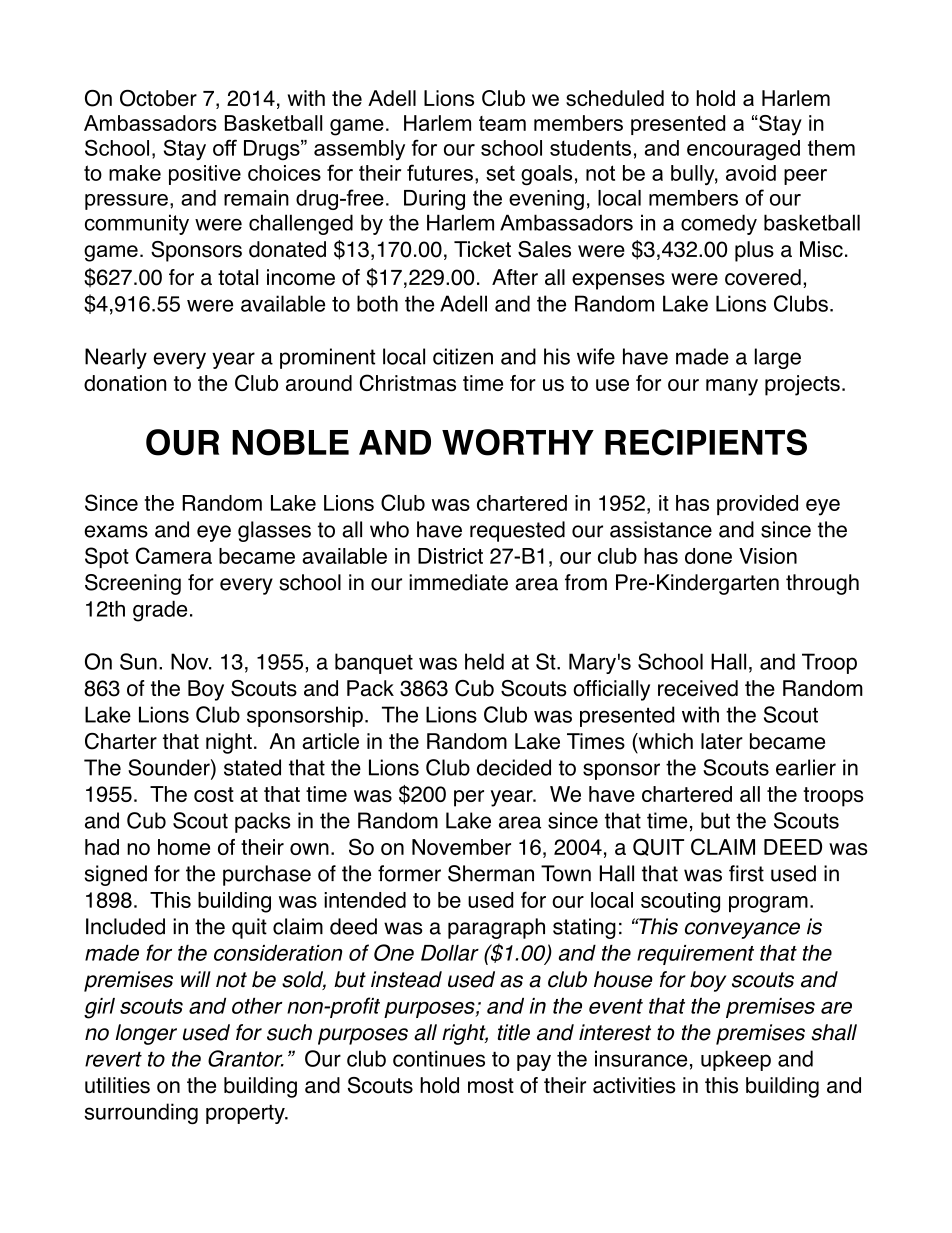 The image size is (952, 1233). I want to click on citizen, so click(463, 356).
